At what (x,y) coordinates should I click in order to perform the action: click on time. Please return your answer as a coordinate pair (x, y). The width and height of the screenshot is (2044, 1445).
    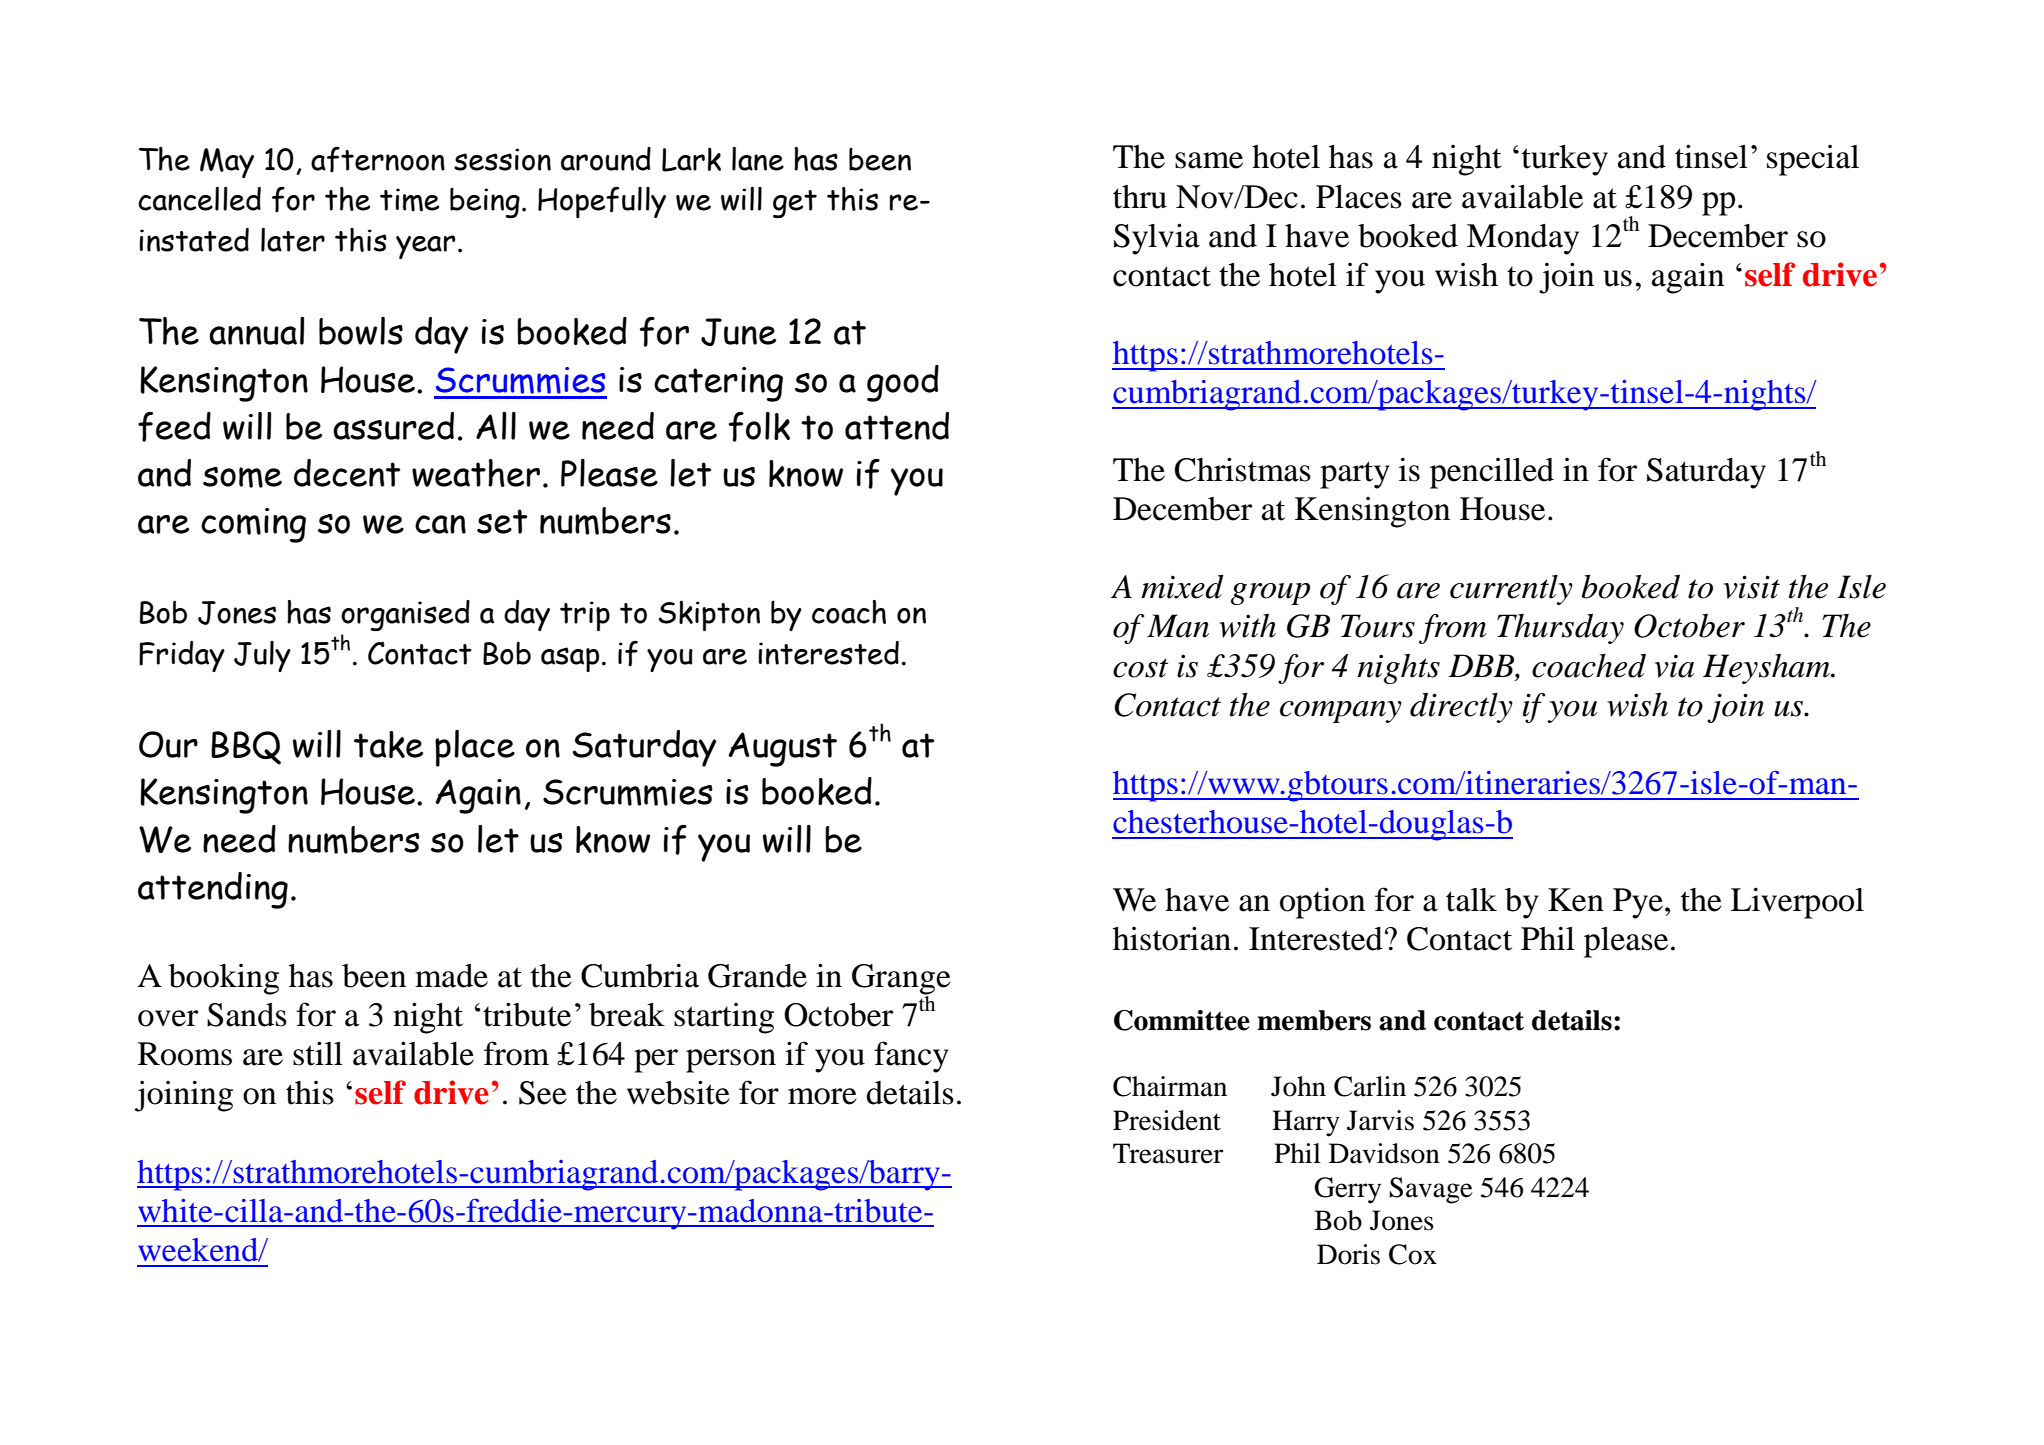
    Looking at the image, I should click on (409, 200).
